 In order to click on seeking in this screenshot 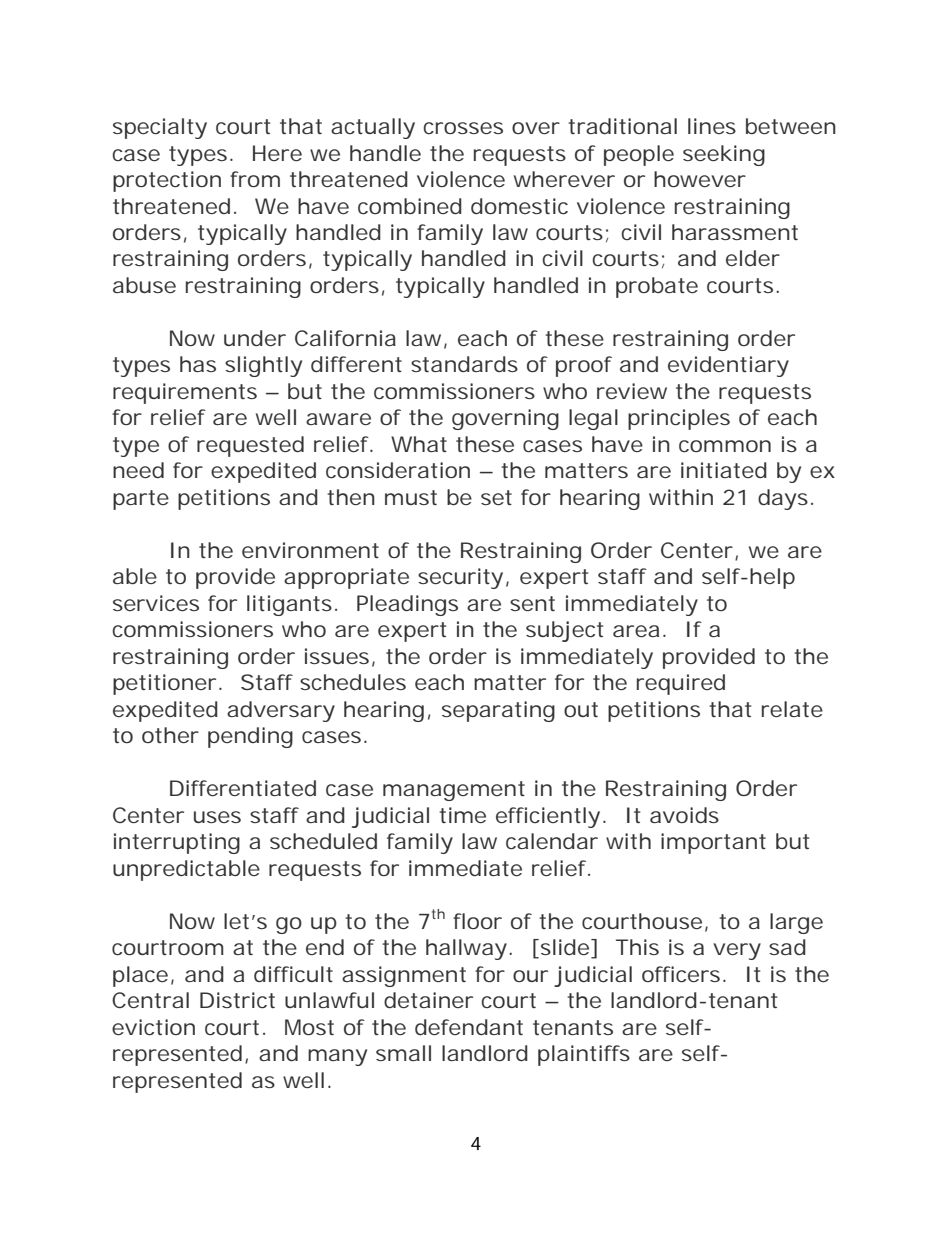, I will do `click(724, 155)`.
